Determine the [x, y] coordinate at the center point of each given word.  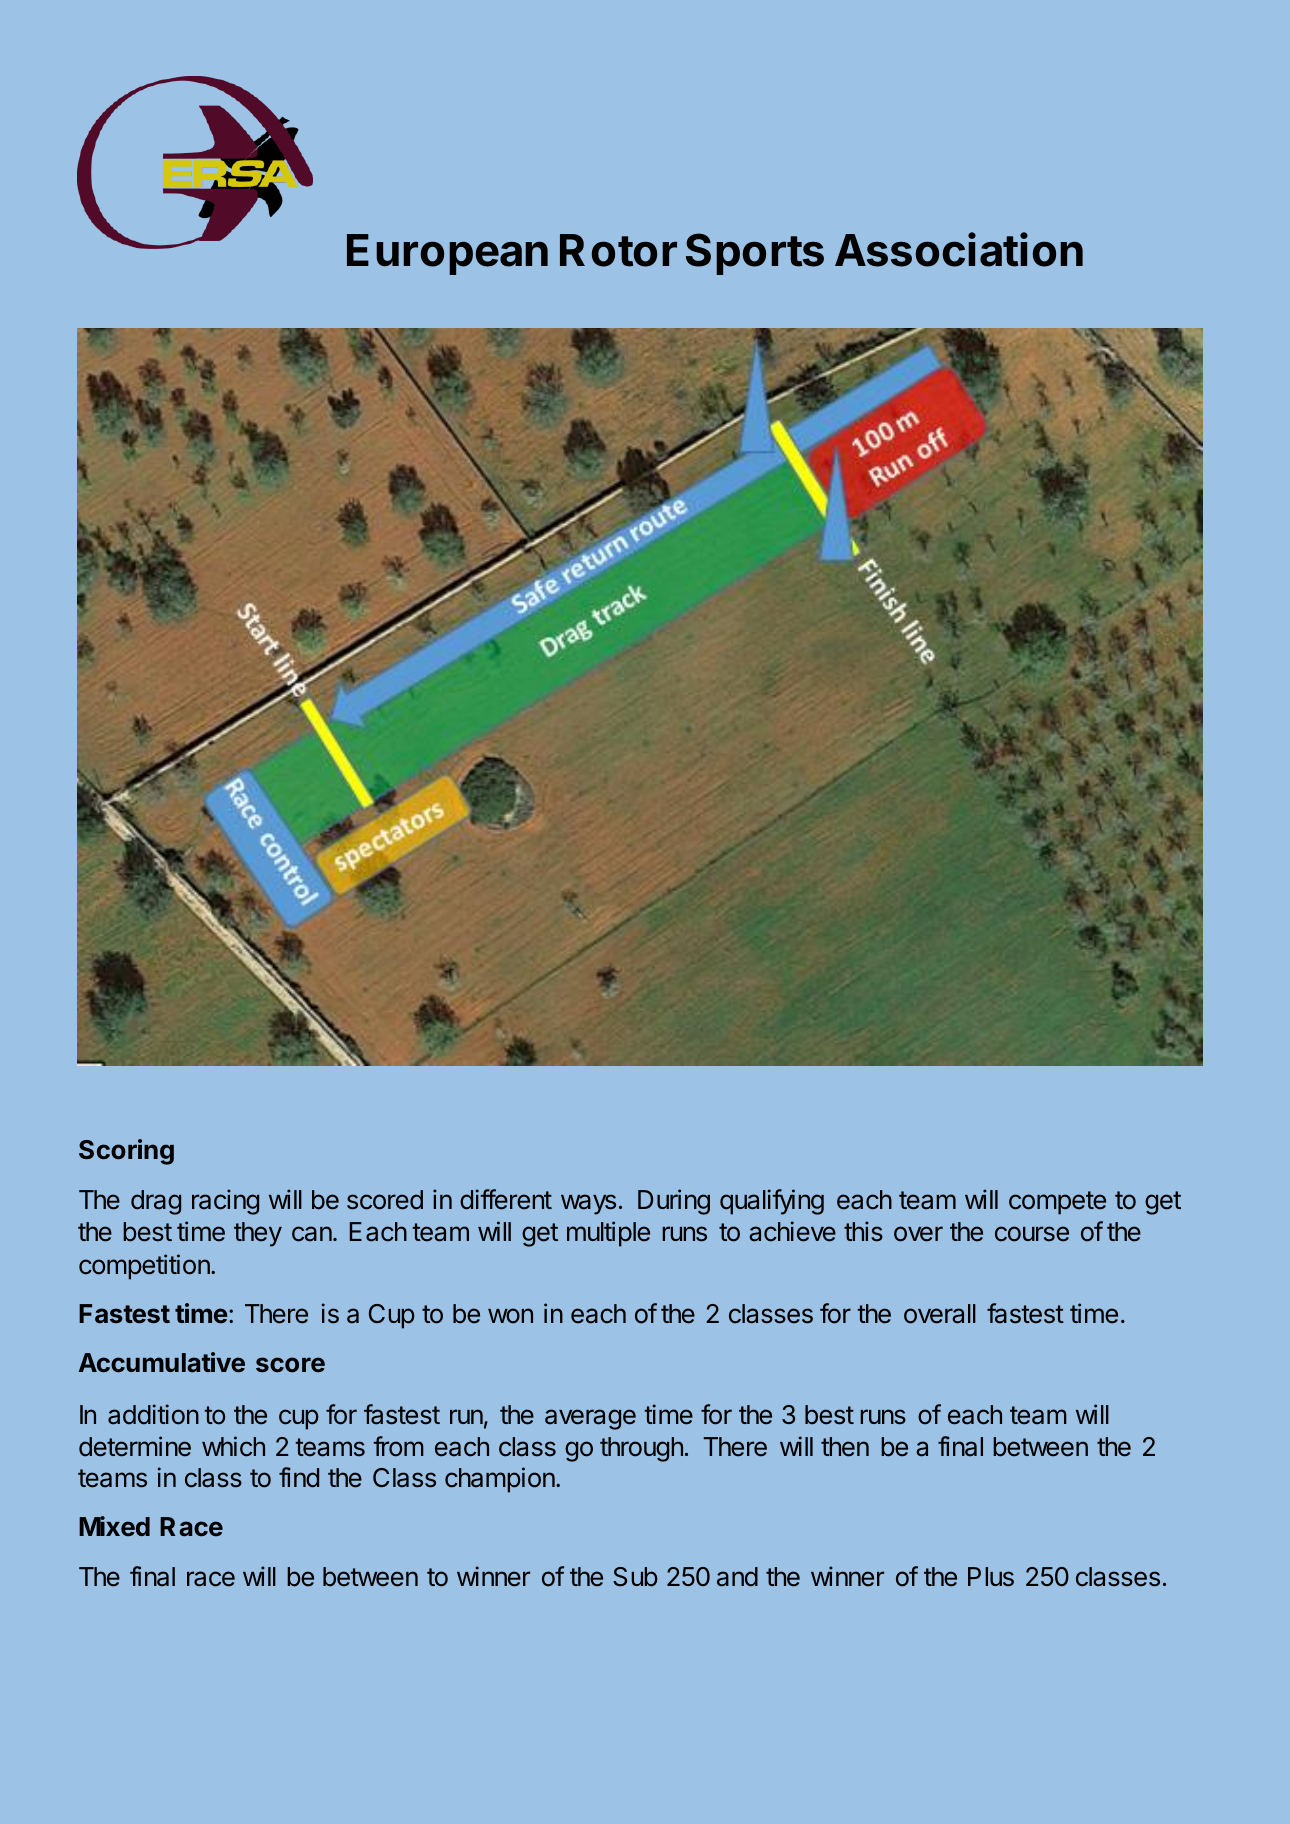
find [299, 1477]
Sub [635, 1577]
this [863, 1231]
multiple [608, 1234]
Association [959, 249]
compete [1057, 1203]
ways [588, 1204]
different [506, 1199]
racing [225, 1202]
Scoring [126, 1152]
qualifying [772, 1202]
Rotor [618, 250]
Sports [755, 254]
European [447, 254]
